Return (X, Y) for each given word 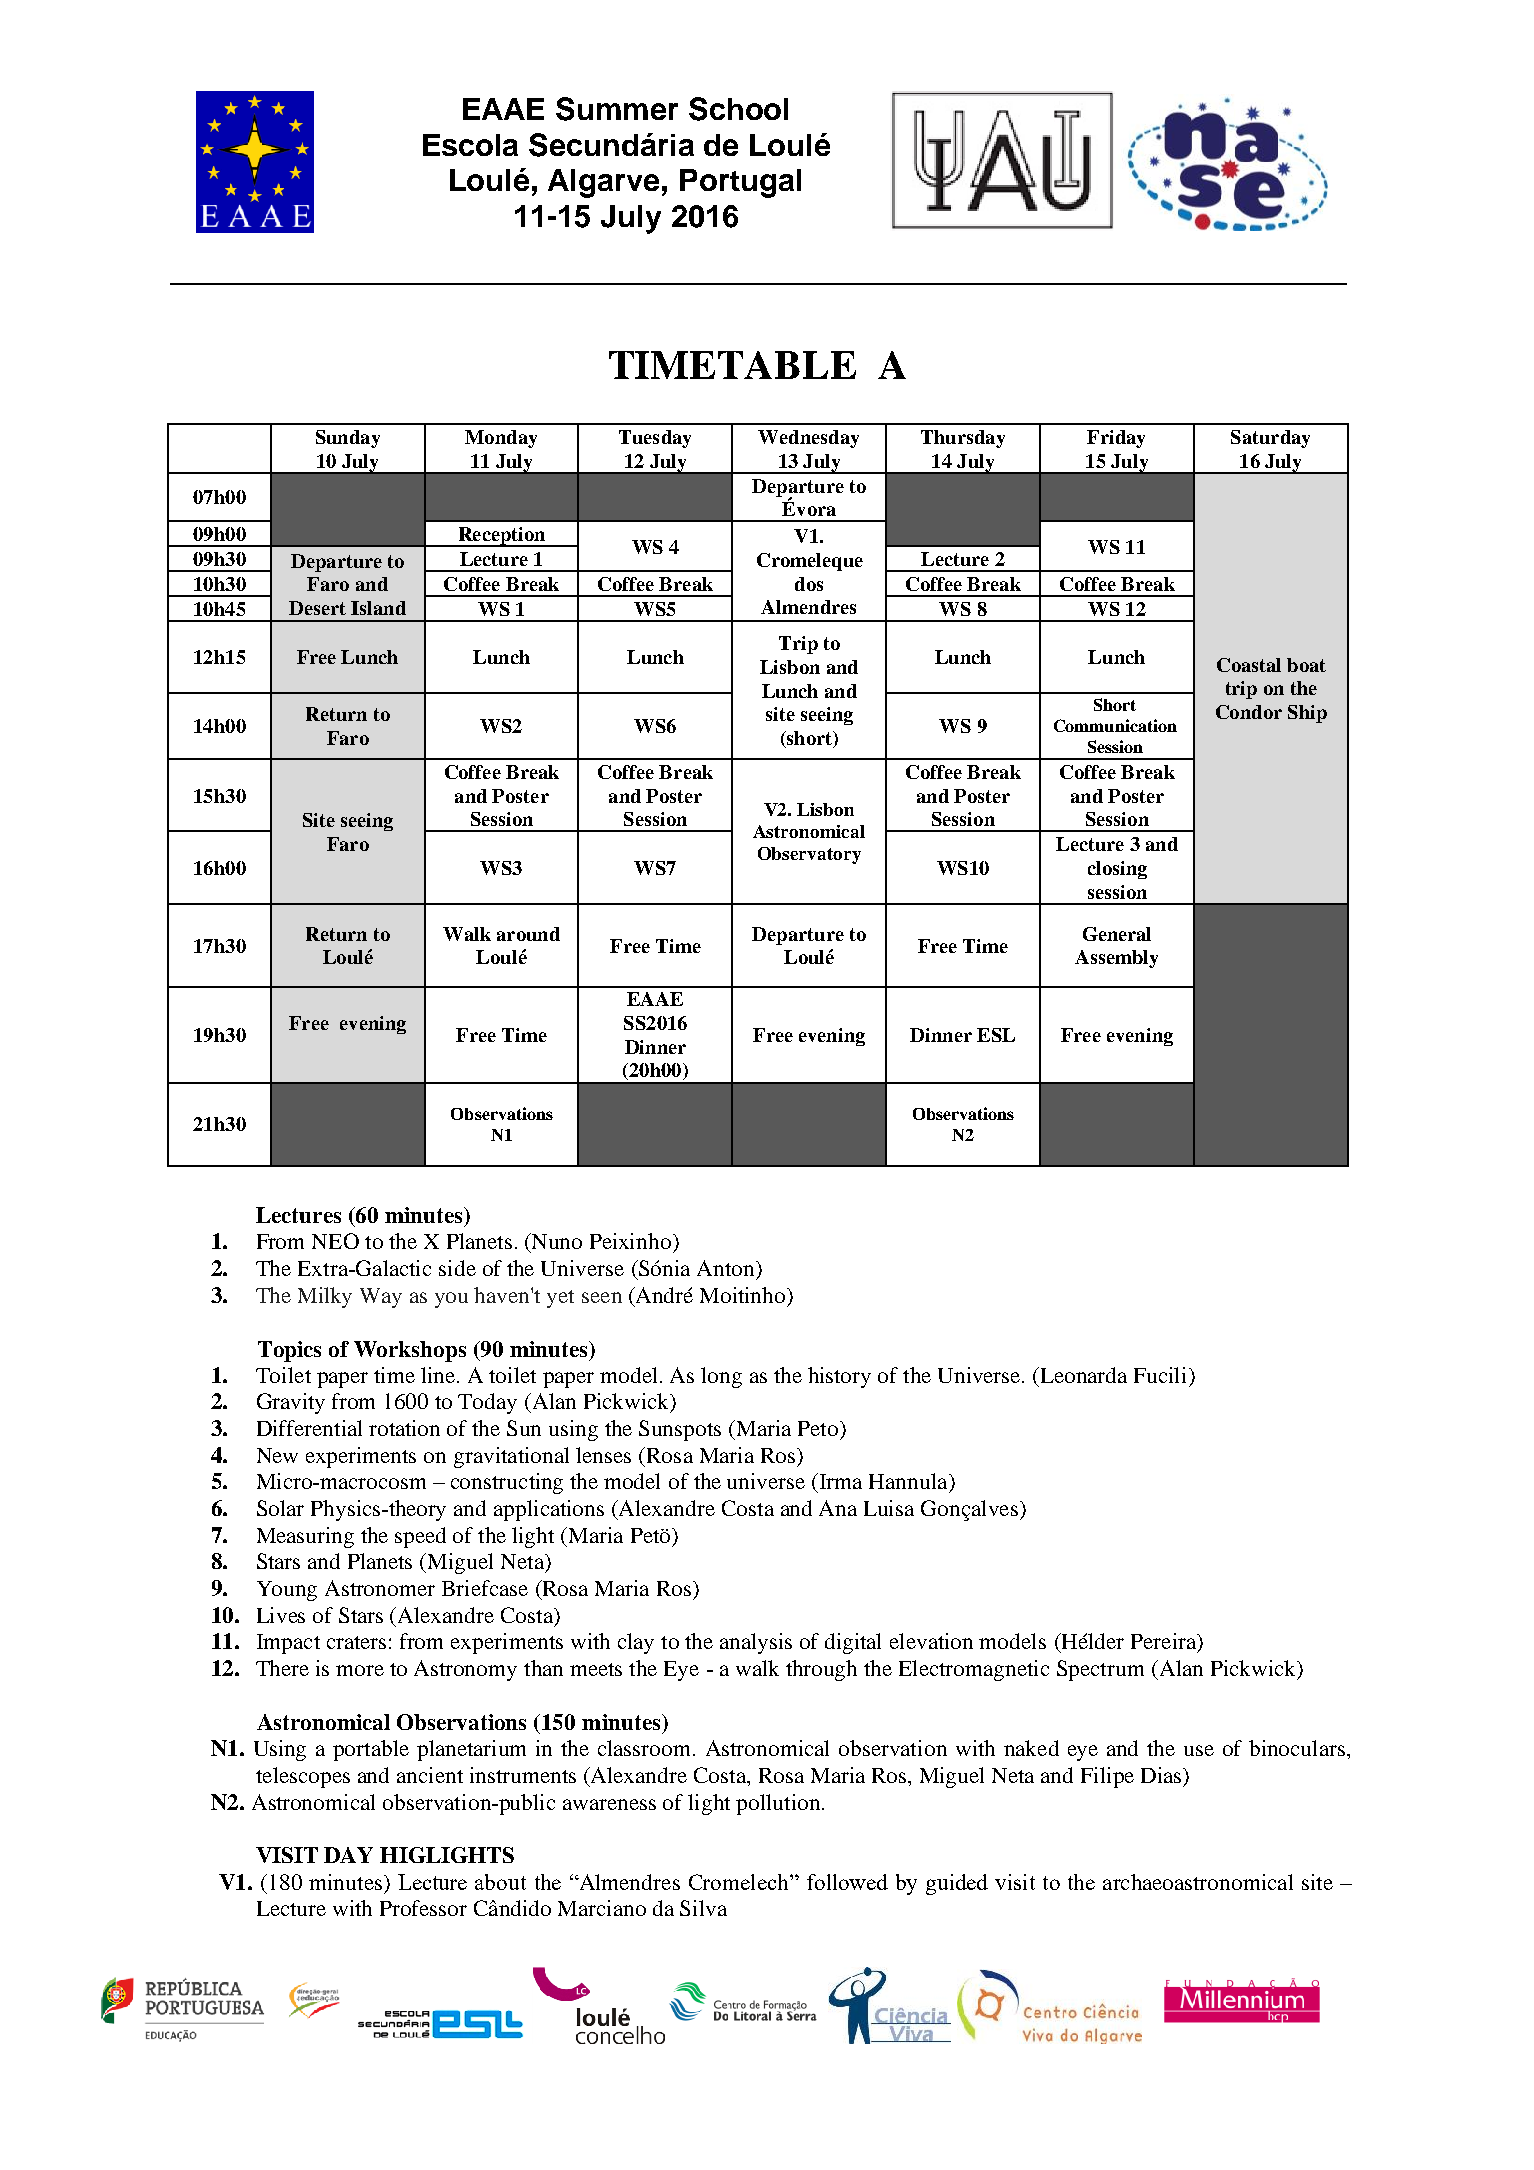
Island (378, 608)
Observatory (809, 855)
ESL (996, 1035)
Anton (727, 1268)
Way (381, 1298)
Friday (1116, 439)
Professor (423, 1908)
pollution (779, 1804)
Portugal (740, 183)
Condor (1249, 712)
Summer (617, 109)
